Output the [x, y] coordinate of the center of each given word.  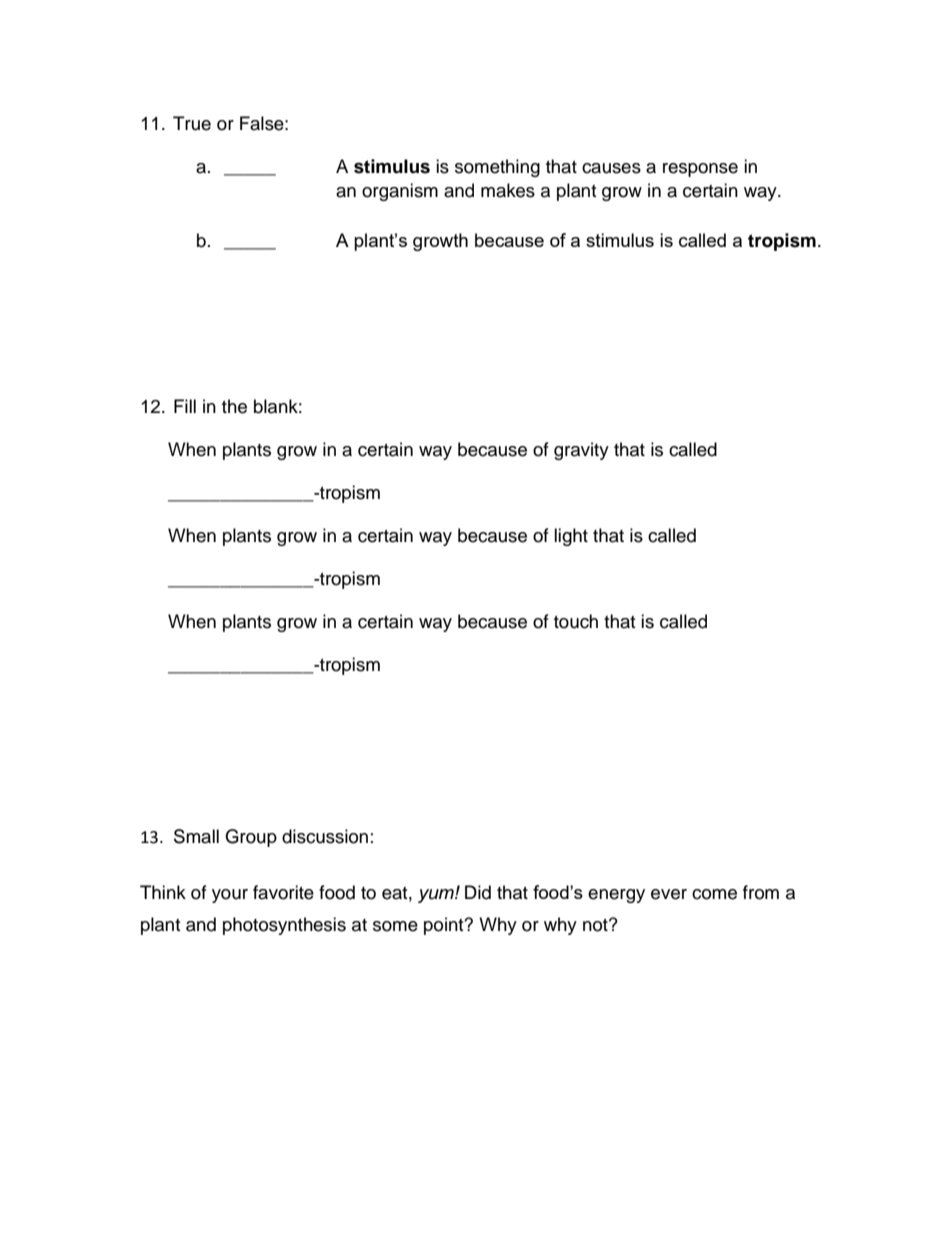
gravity [581, 451]
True [192, 123]
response [700, 170]
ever [669, 894]
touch [576, 621]
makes [508, 190]
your [230, 896]
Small [196, 836]
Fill [185, 406]
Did [478, 892]
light [571, 537]
